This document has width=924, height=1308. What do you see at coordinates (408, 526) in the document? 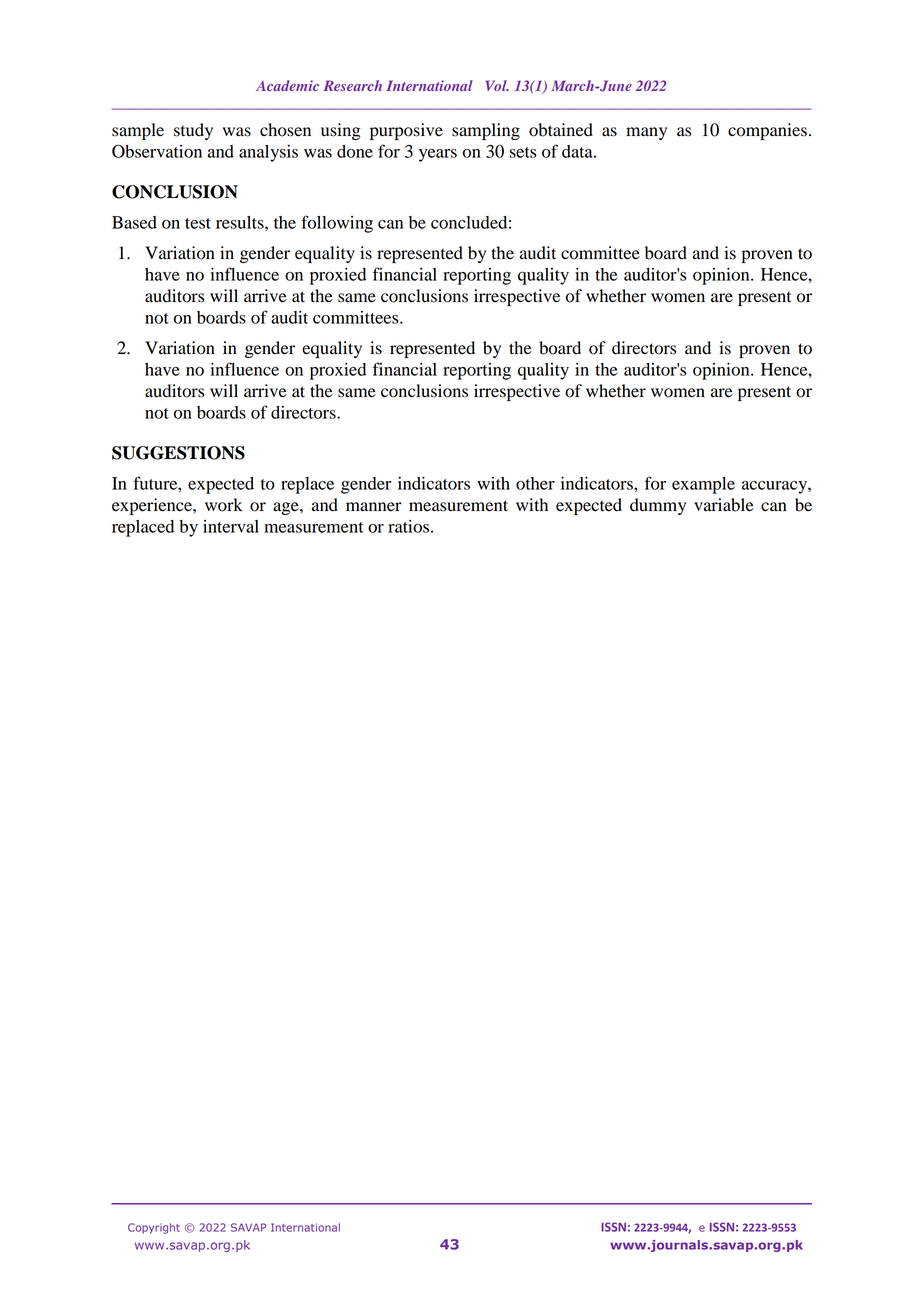
I see `ratios` at bounding box center [408, 526].
